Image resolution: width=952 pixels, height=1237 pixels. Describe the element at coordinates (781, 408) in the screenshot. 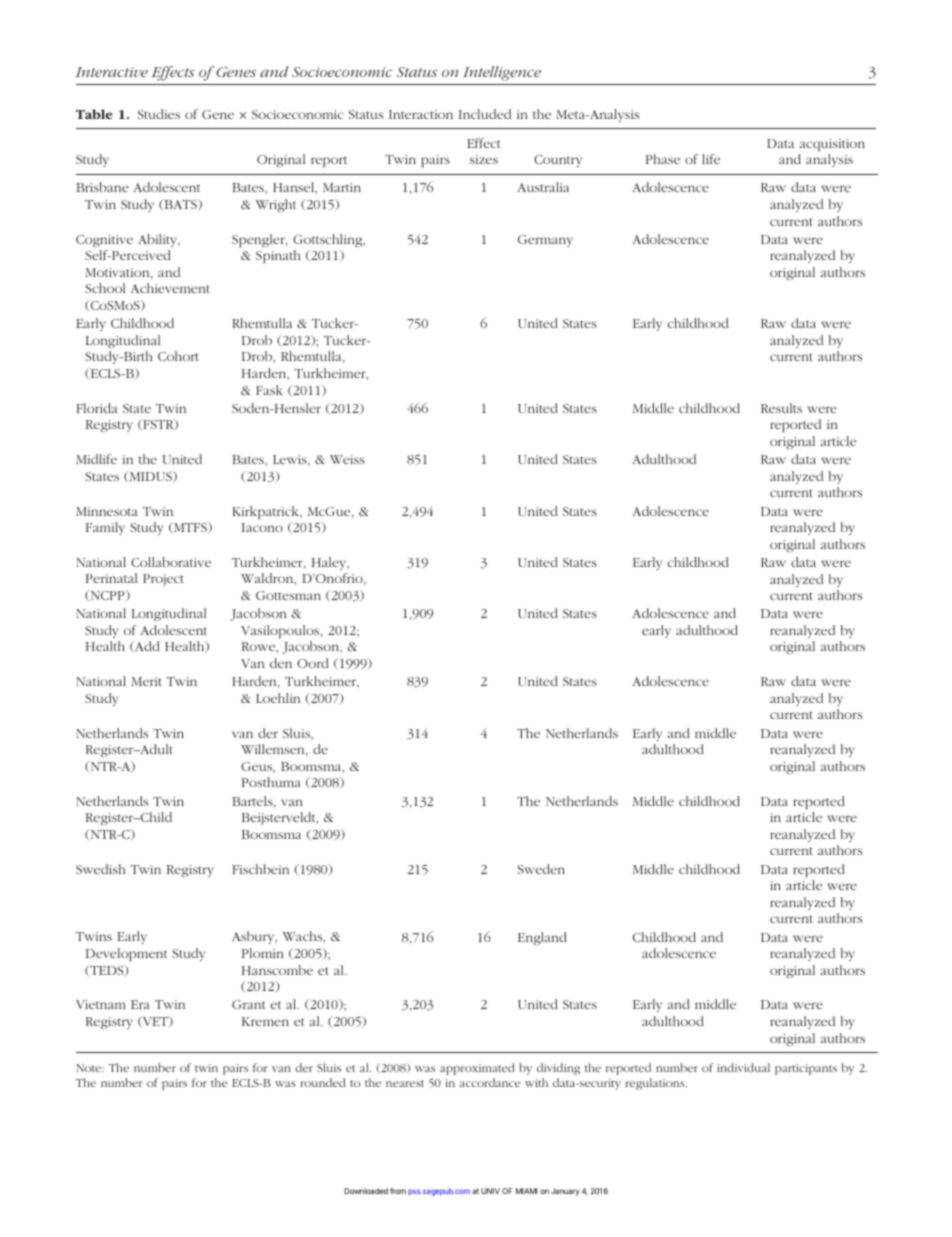

I see `Results` at that location.
